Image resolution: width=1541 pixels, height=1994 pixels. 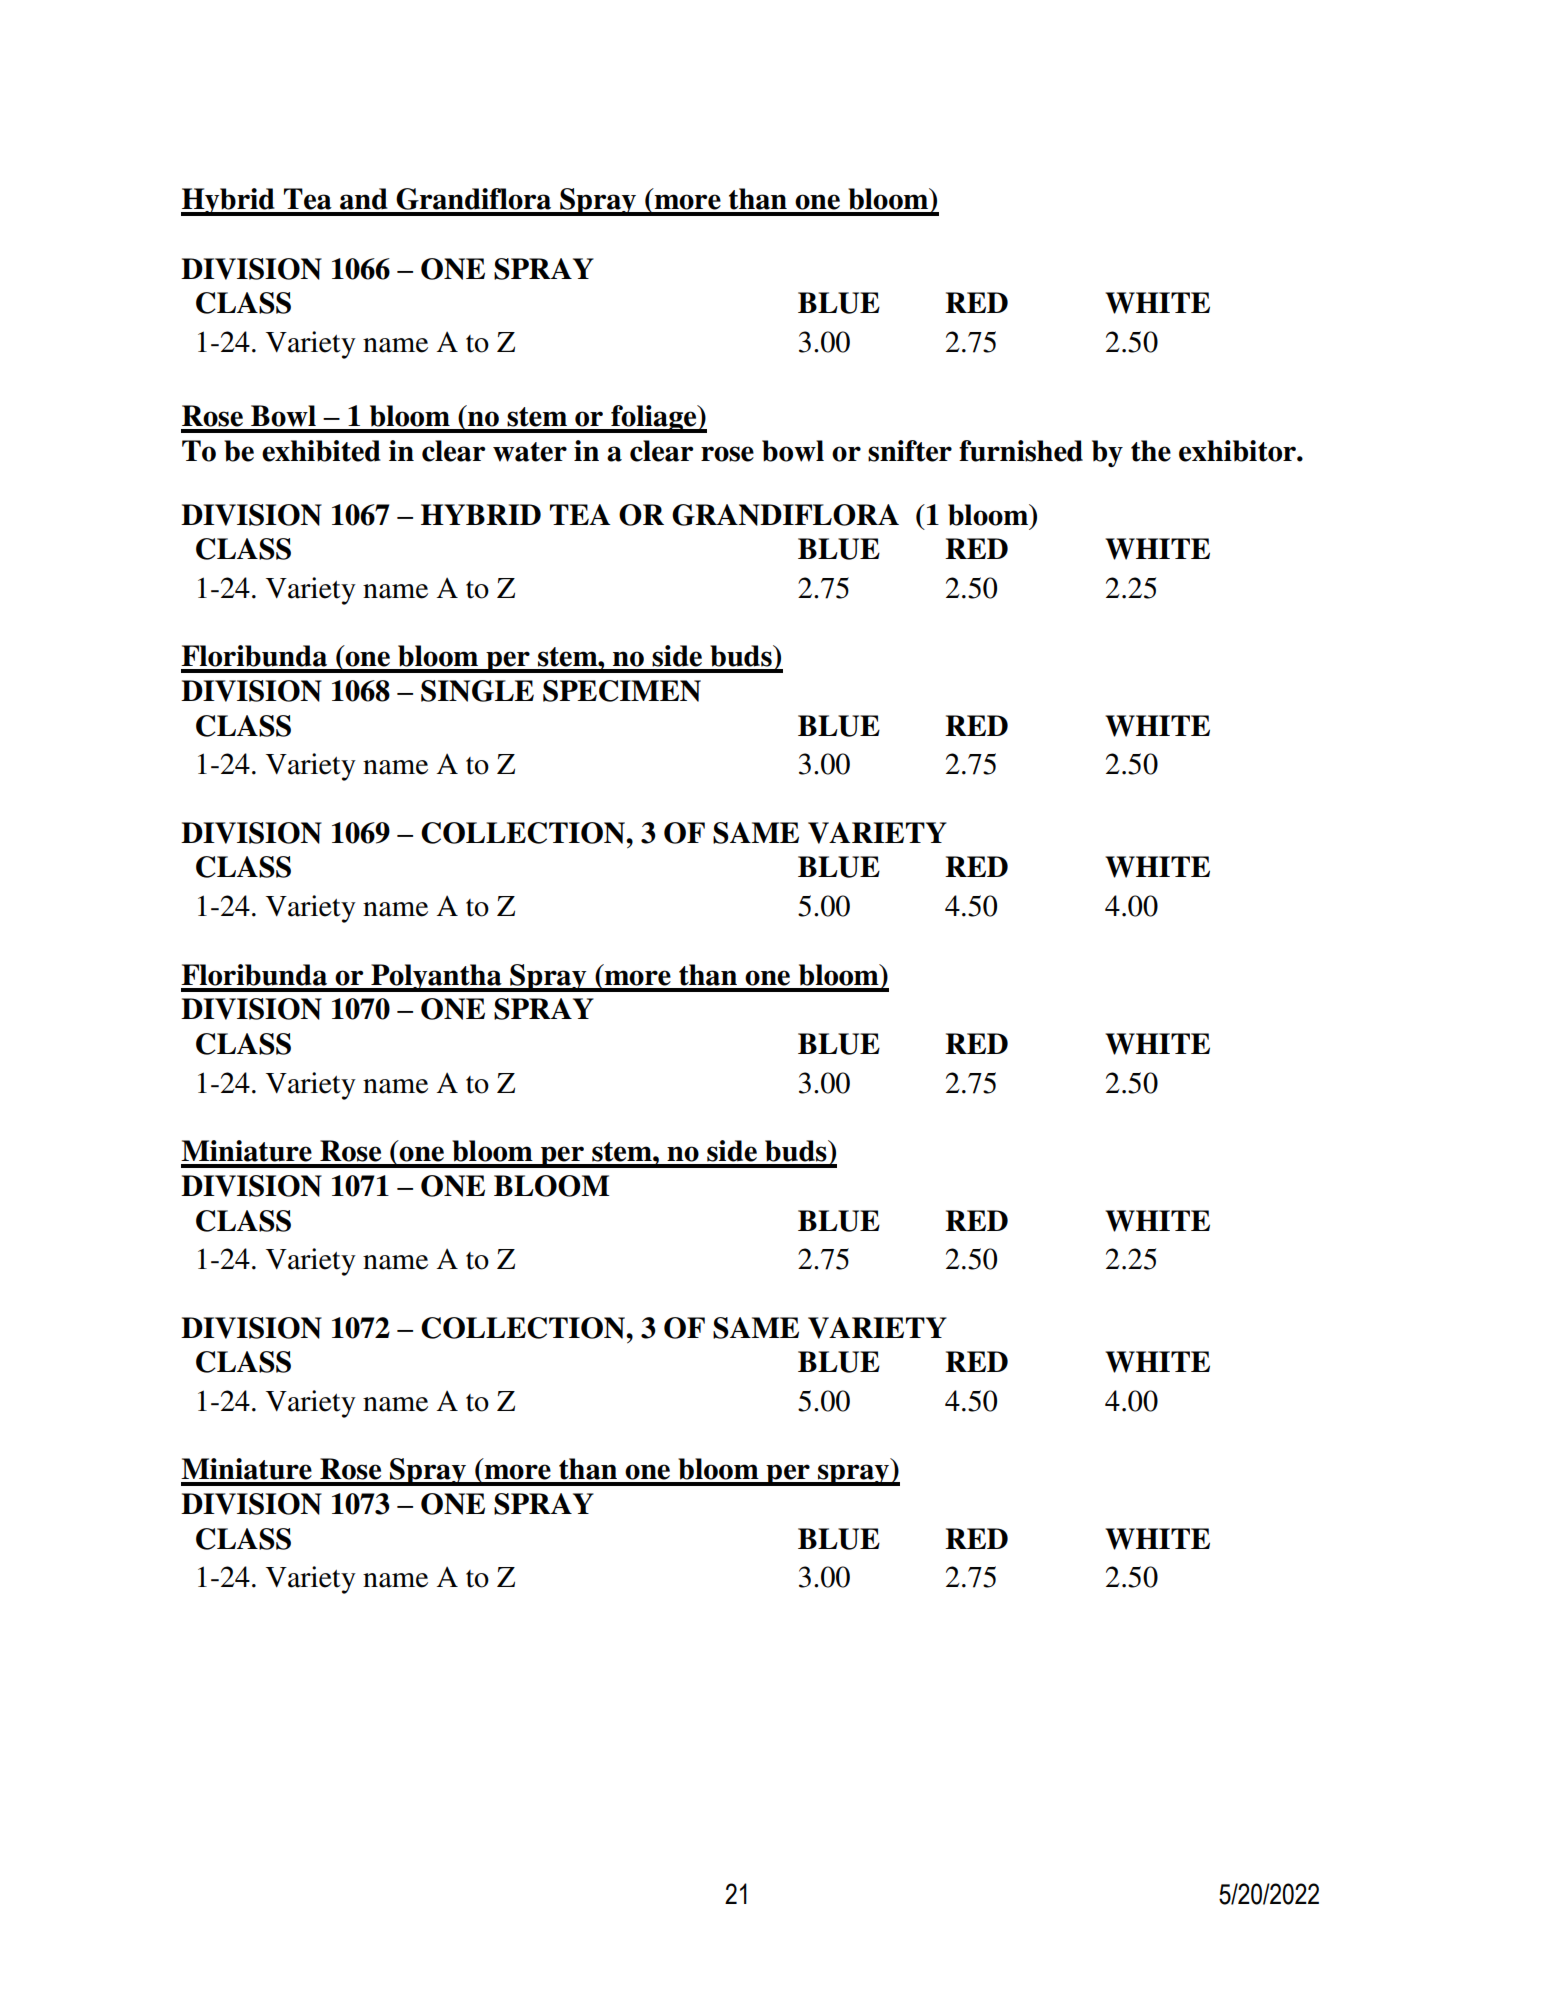 I want to click on exhibited, so click(x=321, y=451).
